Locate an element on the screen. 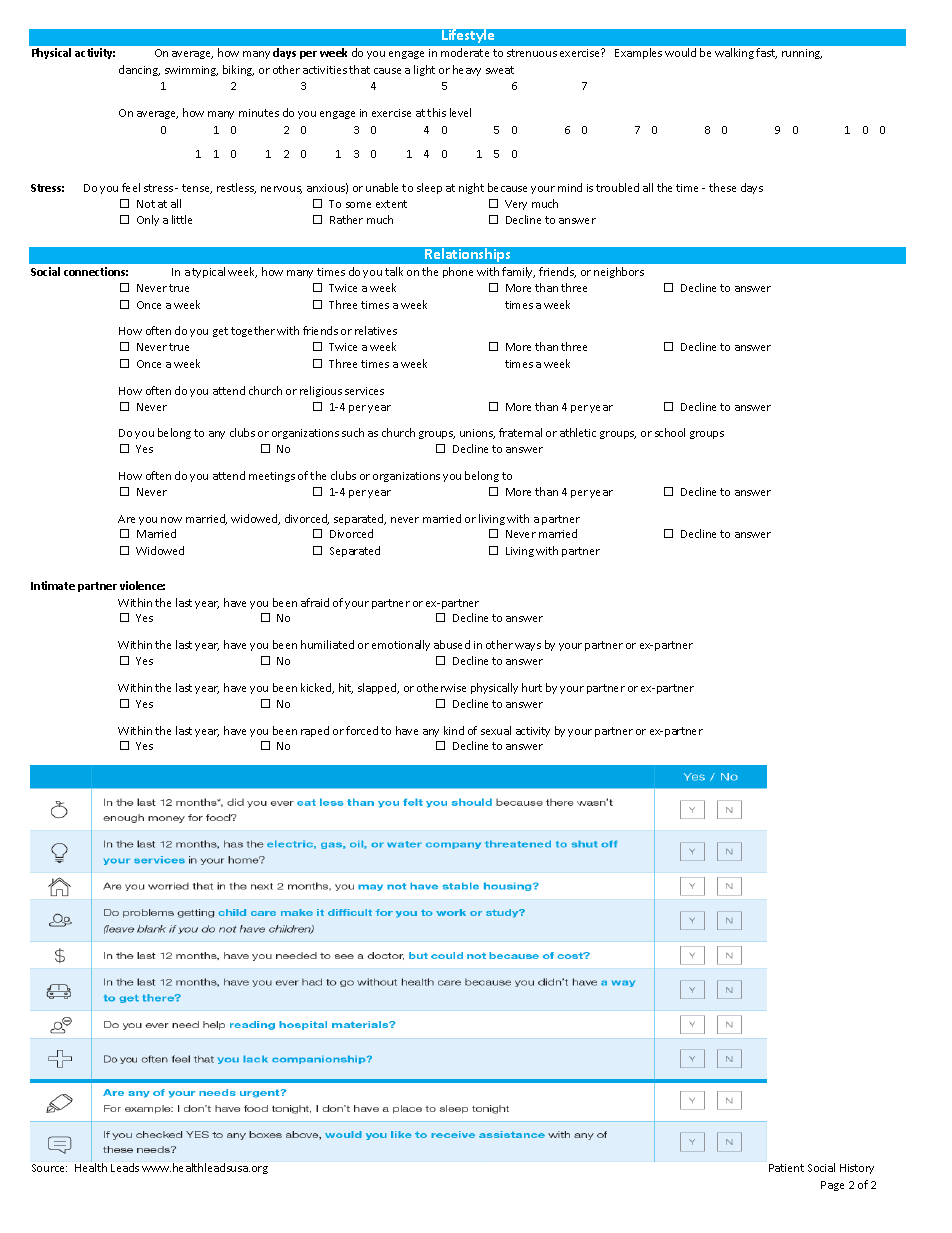 This screenshot has width=952, height=1233. unions is located at coordinates (477, 434).
